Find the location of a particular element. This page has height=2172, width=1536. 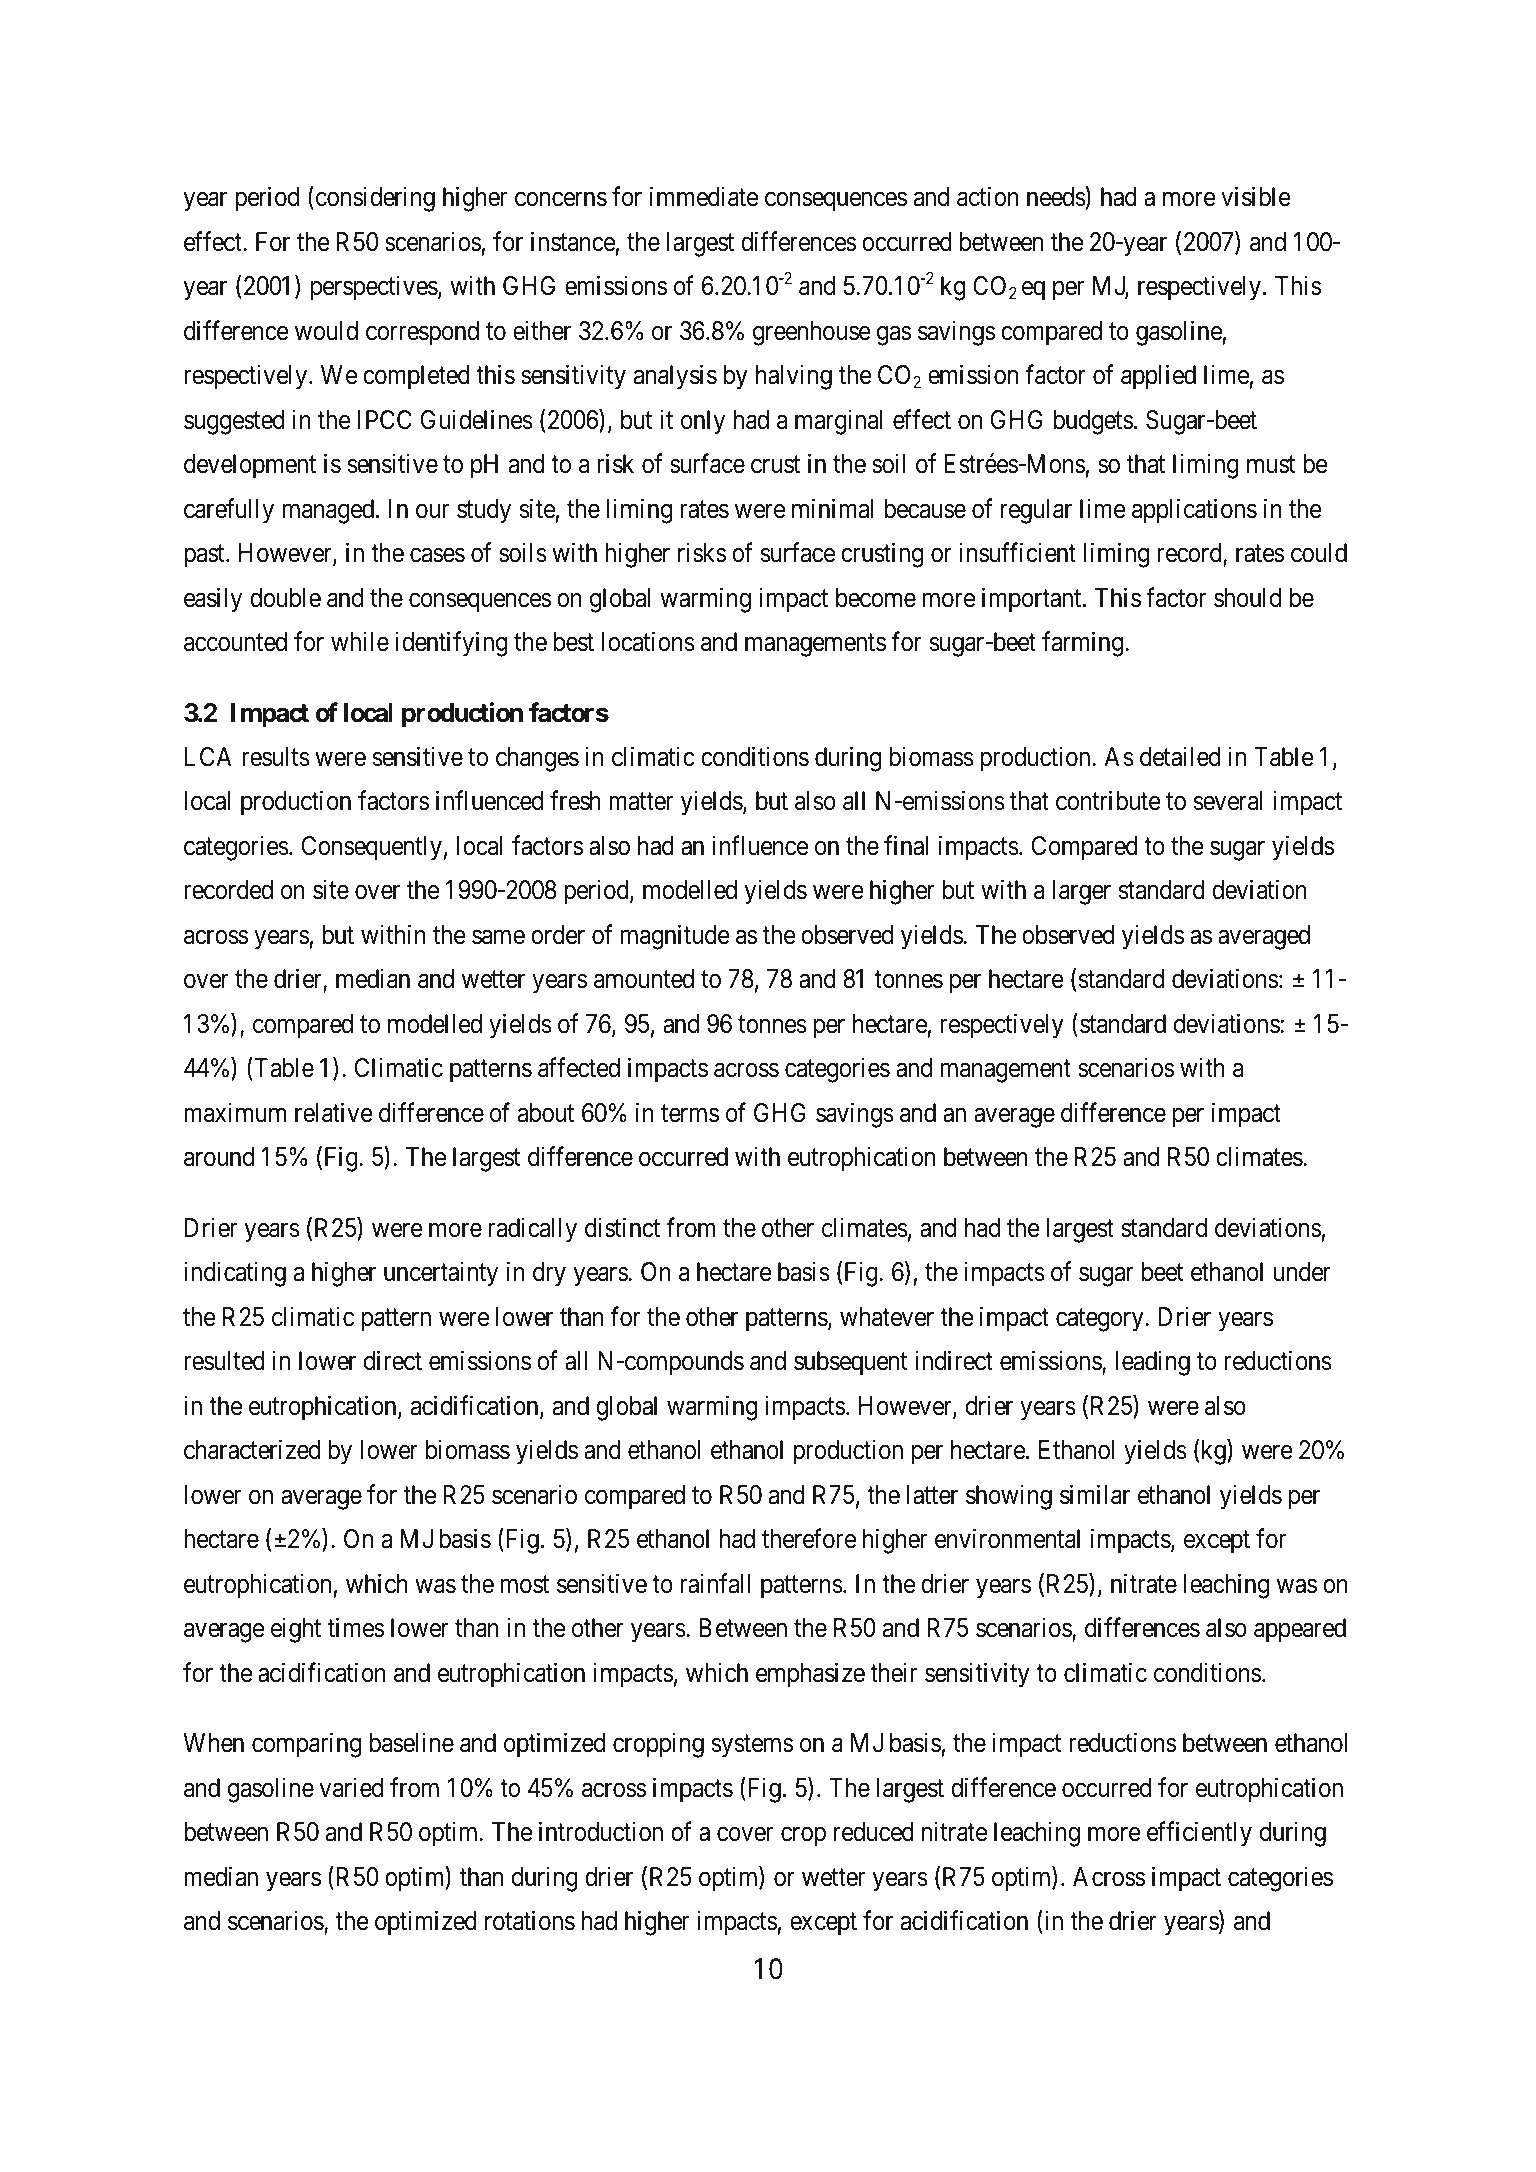

relative is located at coordinates (334, 1112).
